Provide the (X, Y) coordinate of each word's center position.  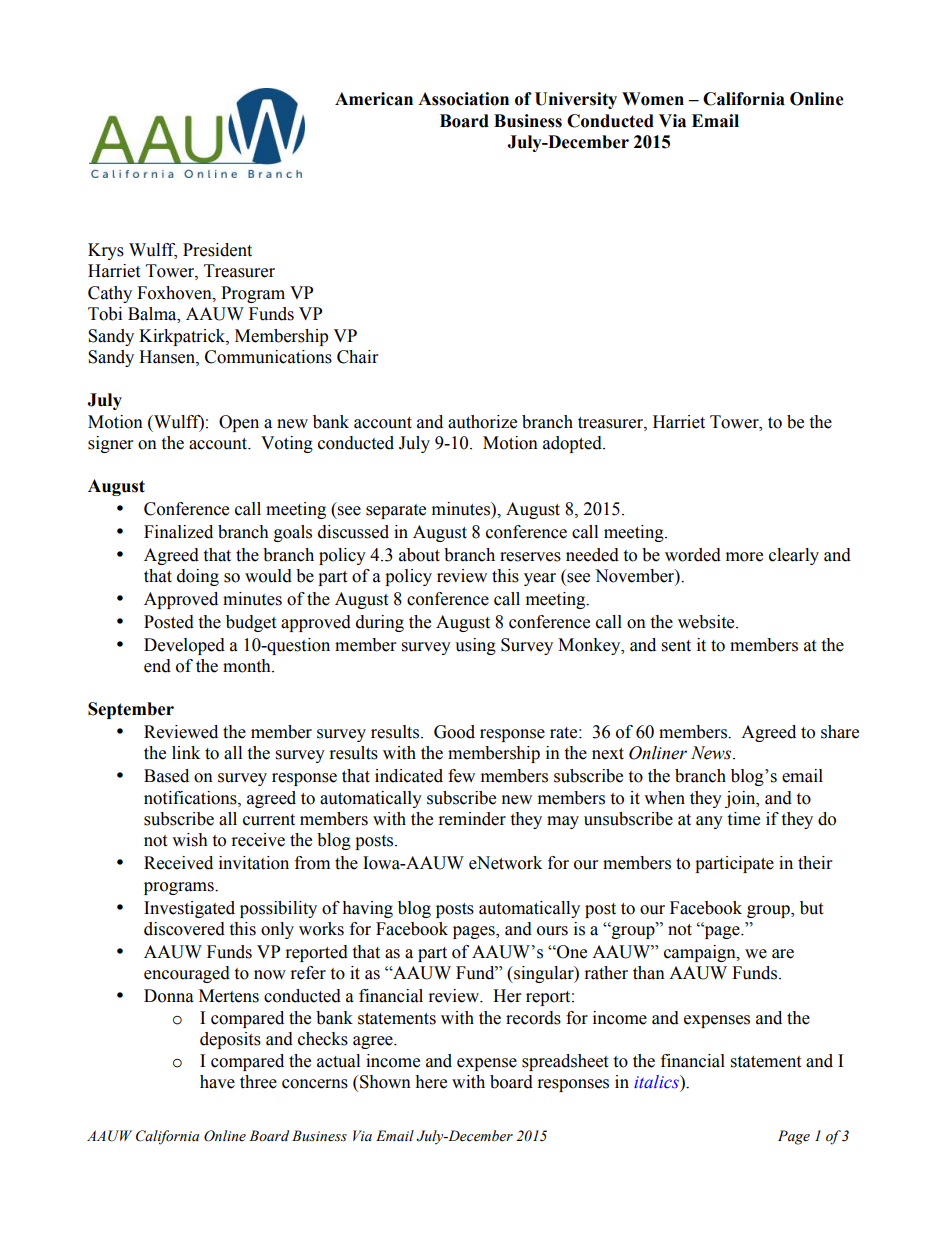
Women (653, 99)
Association (463, 99)
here (431, 1082)
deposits (230, 1040)
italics (657, 1081)
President (217, 250)
